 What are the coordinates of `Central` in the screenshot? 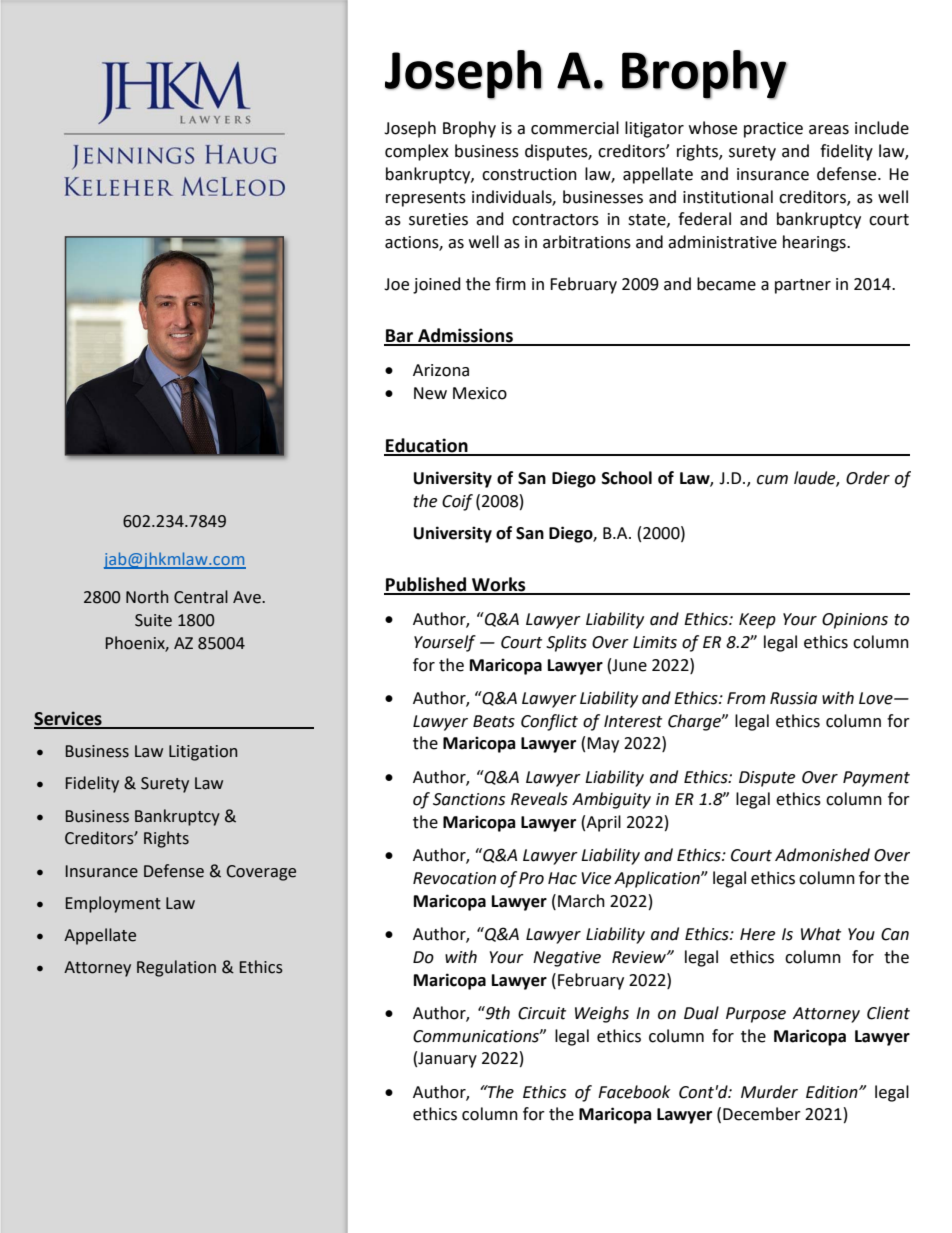 It's located at (201, 597).
